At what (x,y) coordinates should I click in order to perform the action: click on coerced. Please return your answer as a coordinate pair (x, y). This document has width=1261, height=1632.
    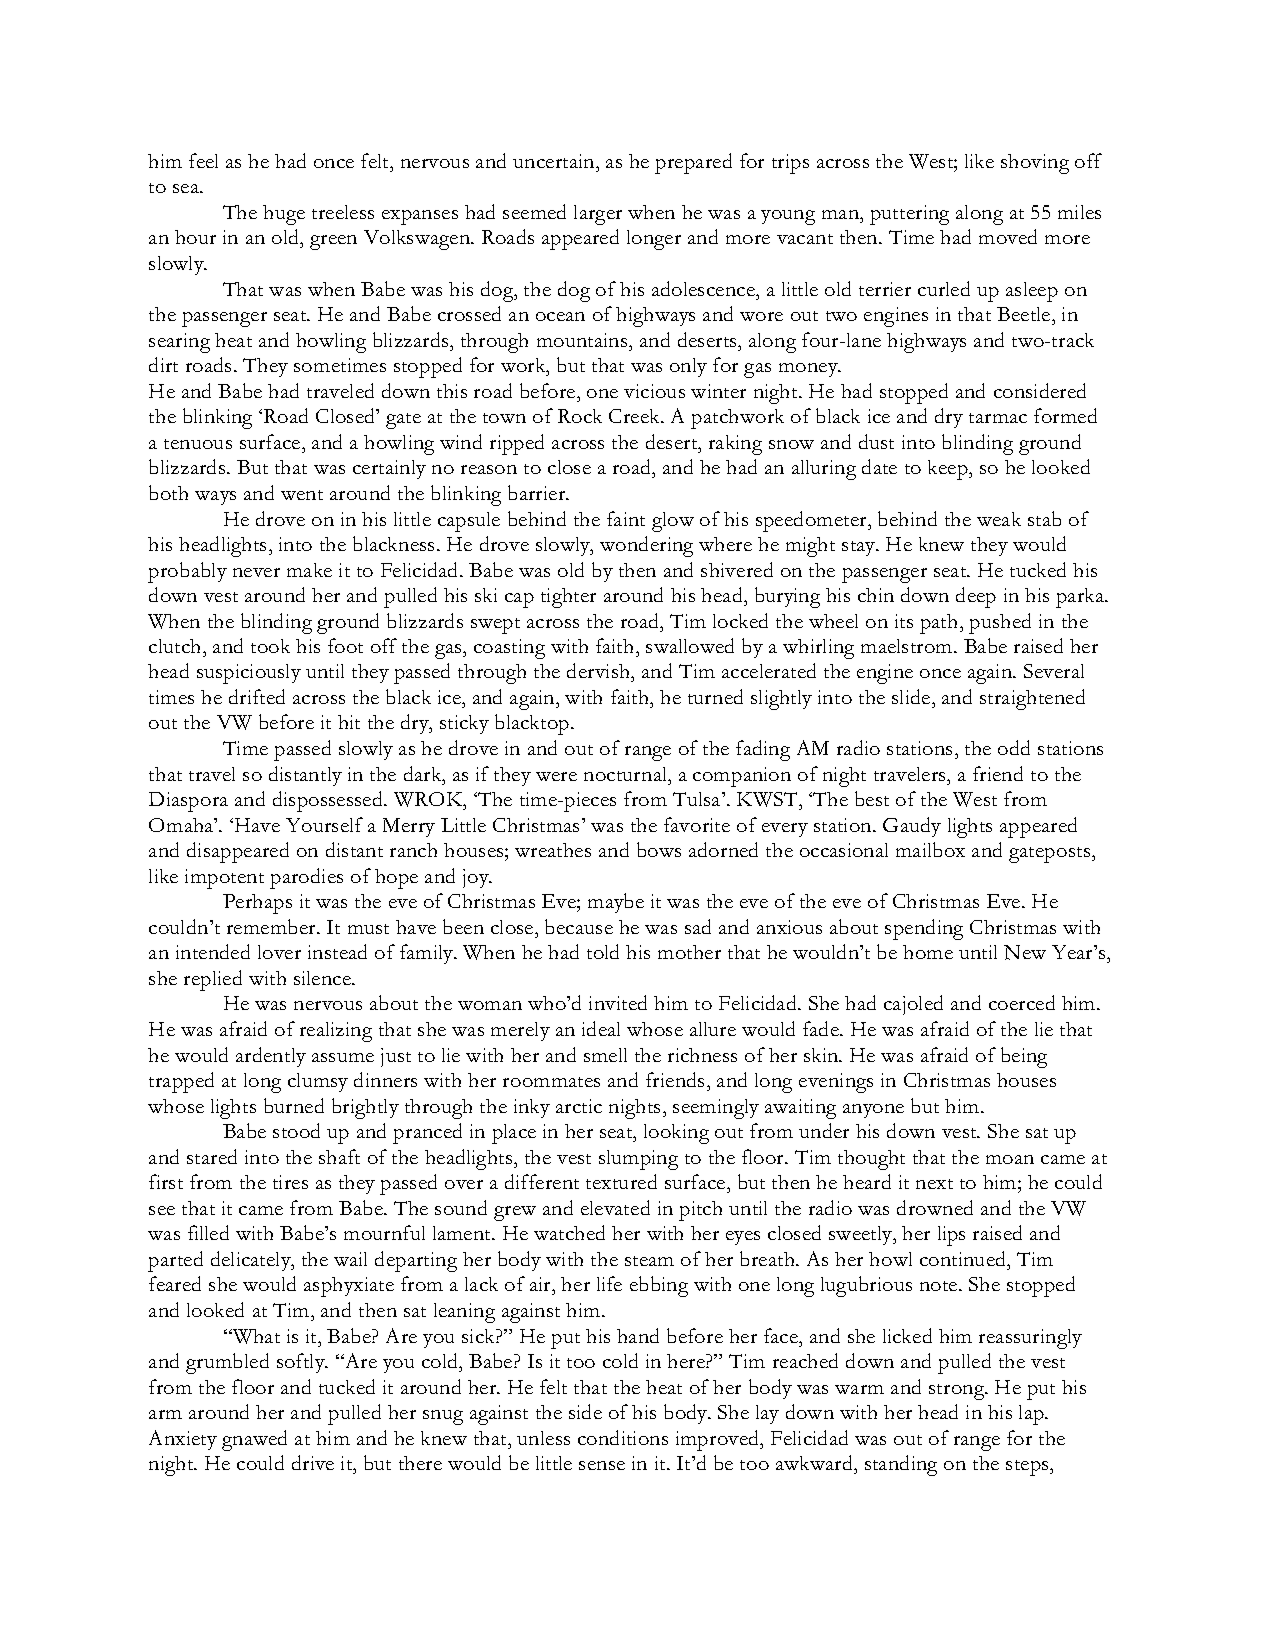
    Looking at the image, I should click on (1022, 1002).
